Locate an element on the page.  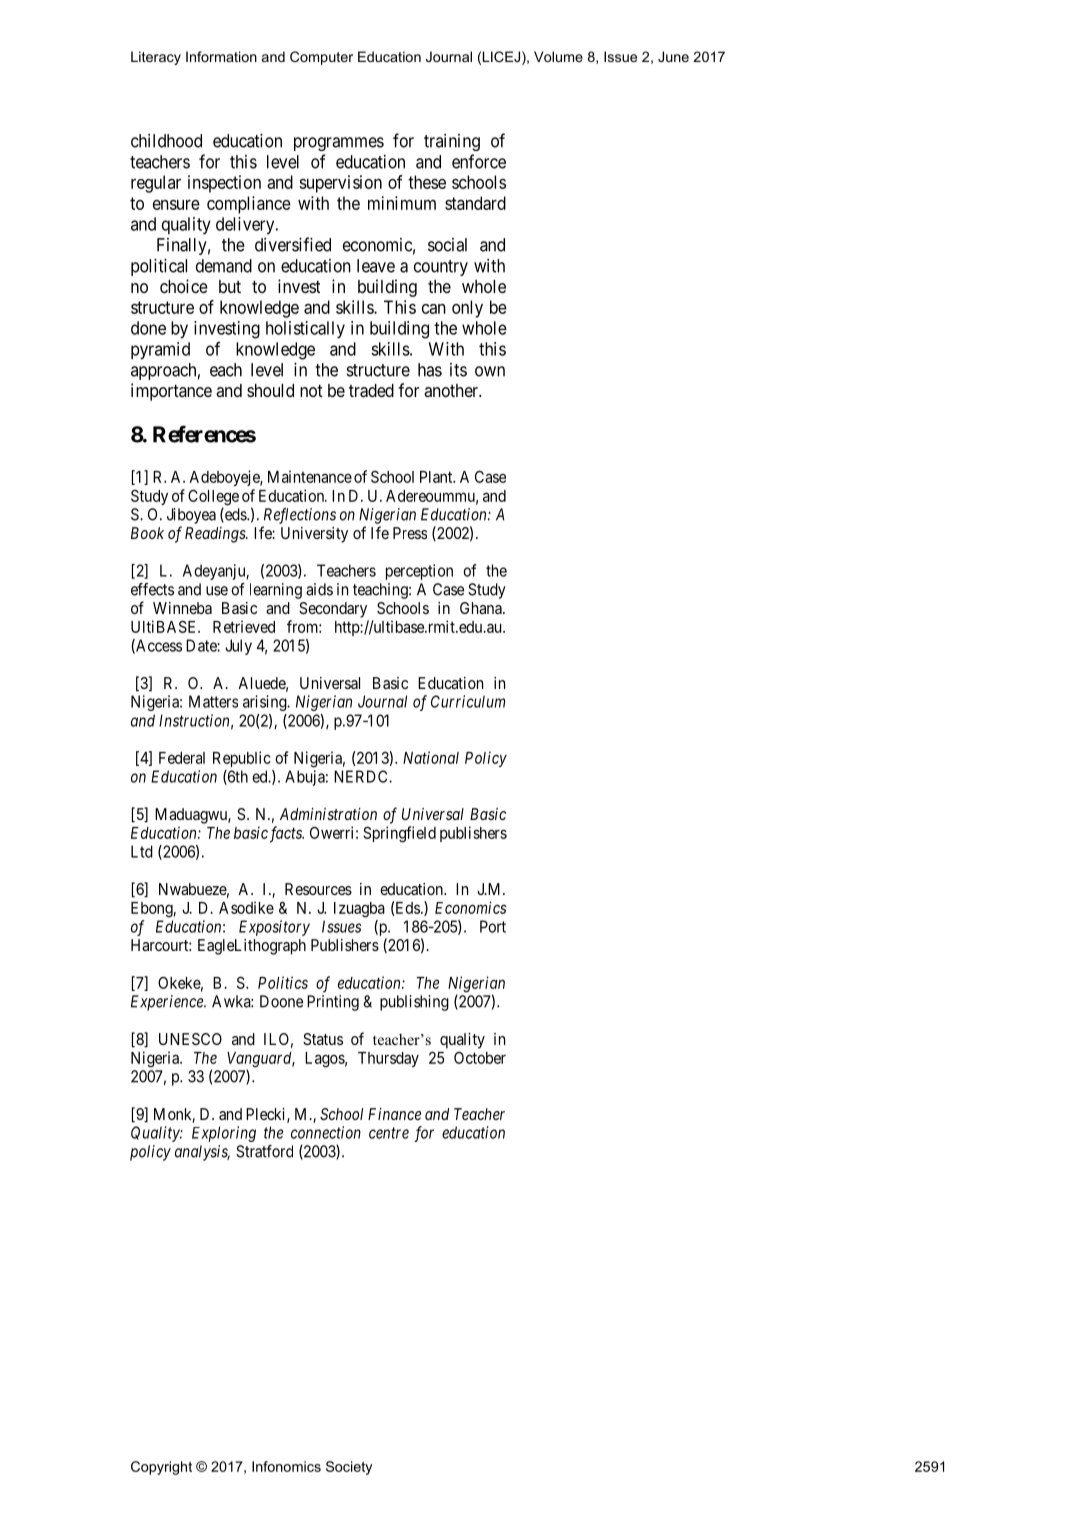
Federal is located at coordinates (182, 758).
